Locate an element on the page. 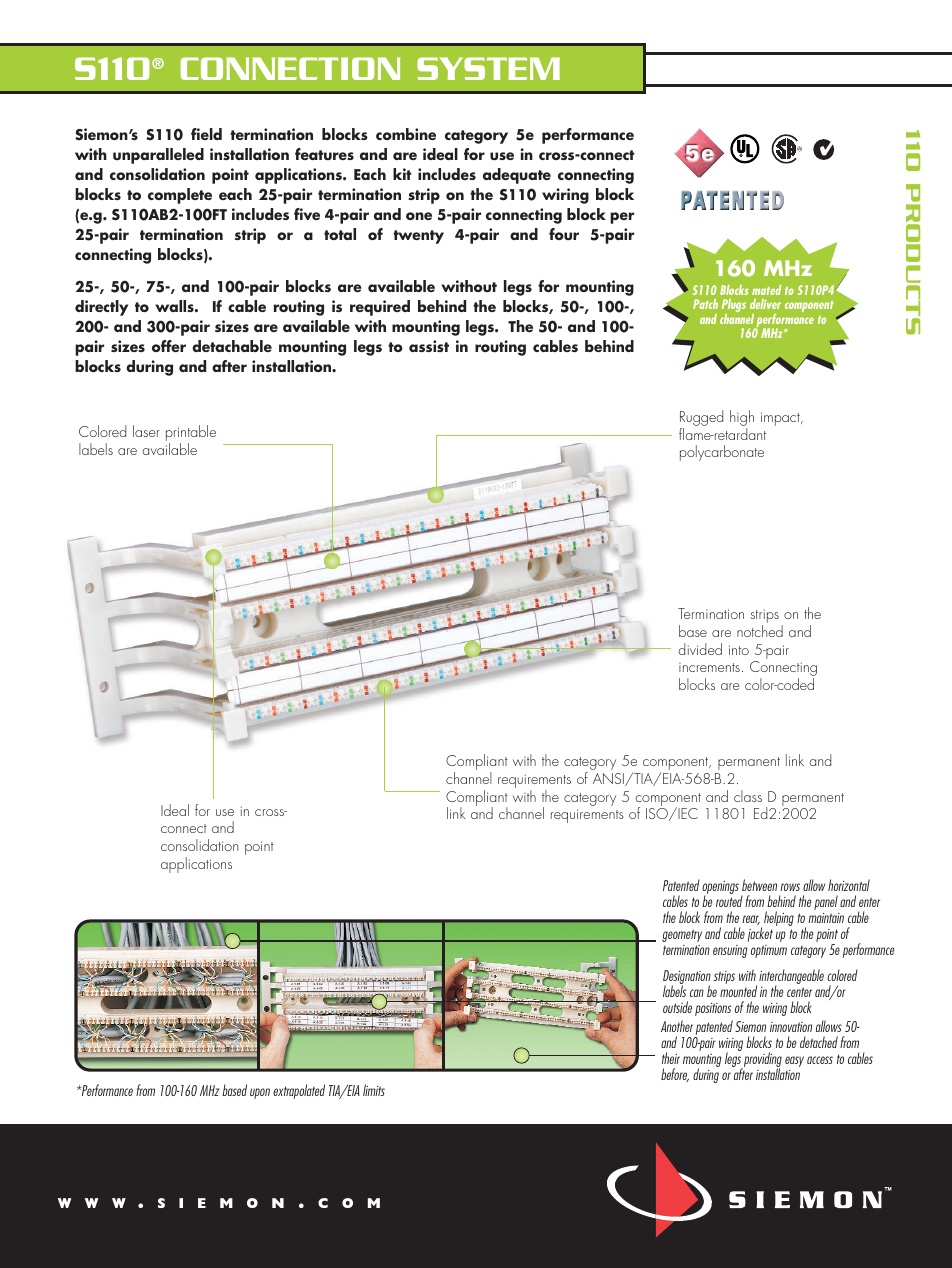  offer is located at coordinates (169, 346).
